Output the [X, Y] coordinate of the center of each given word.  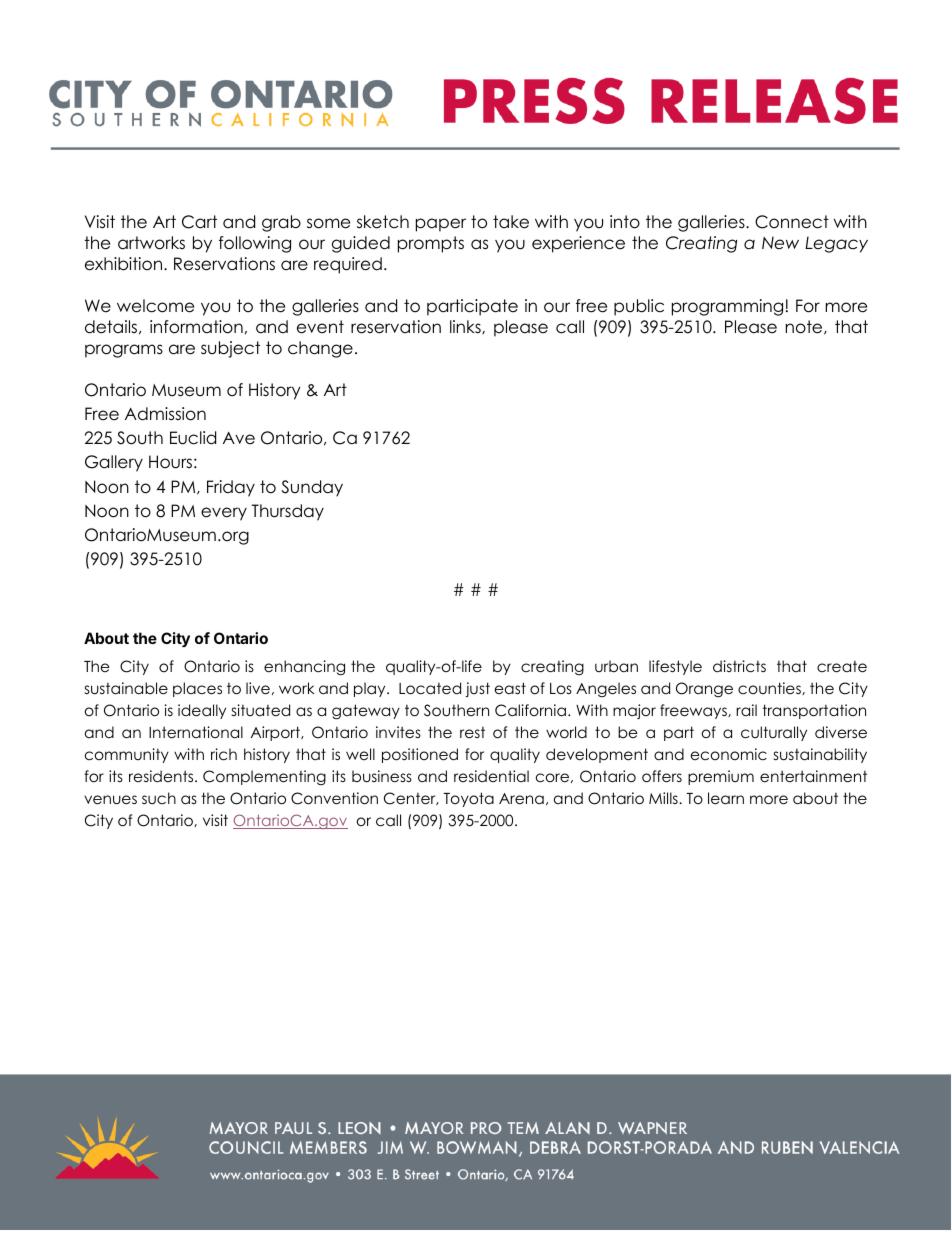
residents [162, 776]
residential [491, 776]
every [224, 514]
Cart [199, 222]
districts [739, 666]
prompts [431, 244]
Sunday [312, 488]
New [780, 243]
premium [721, 777]
